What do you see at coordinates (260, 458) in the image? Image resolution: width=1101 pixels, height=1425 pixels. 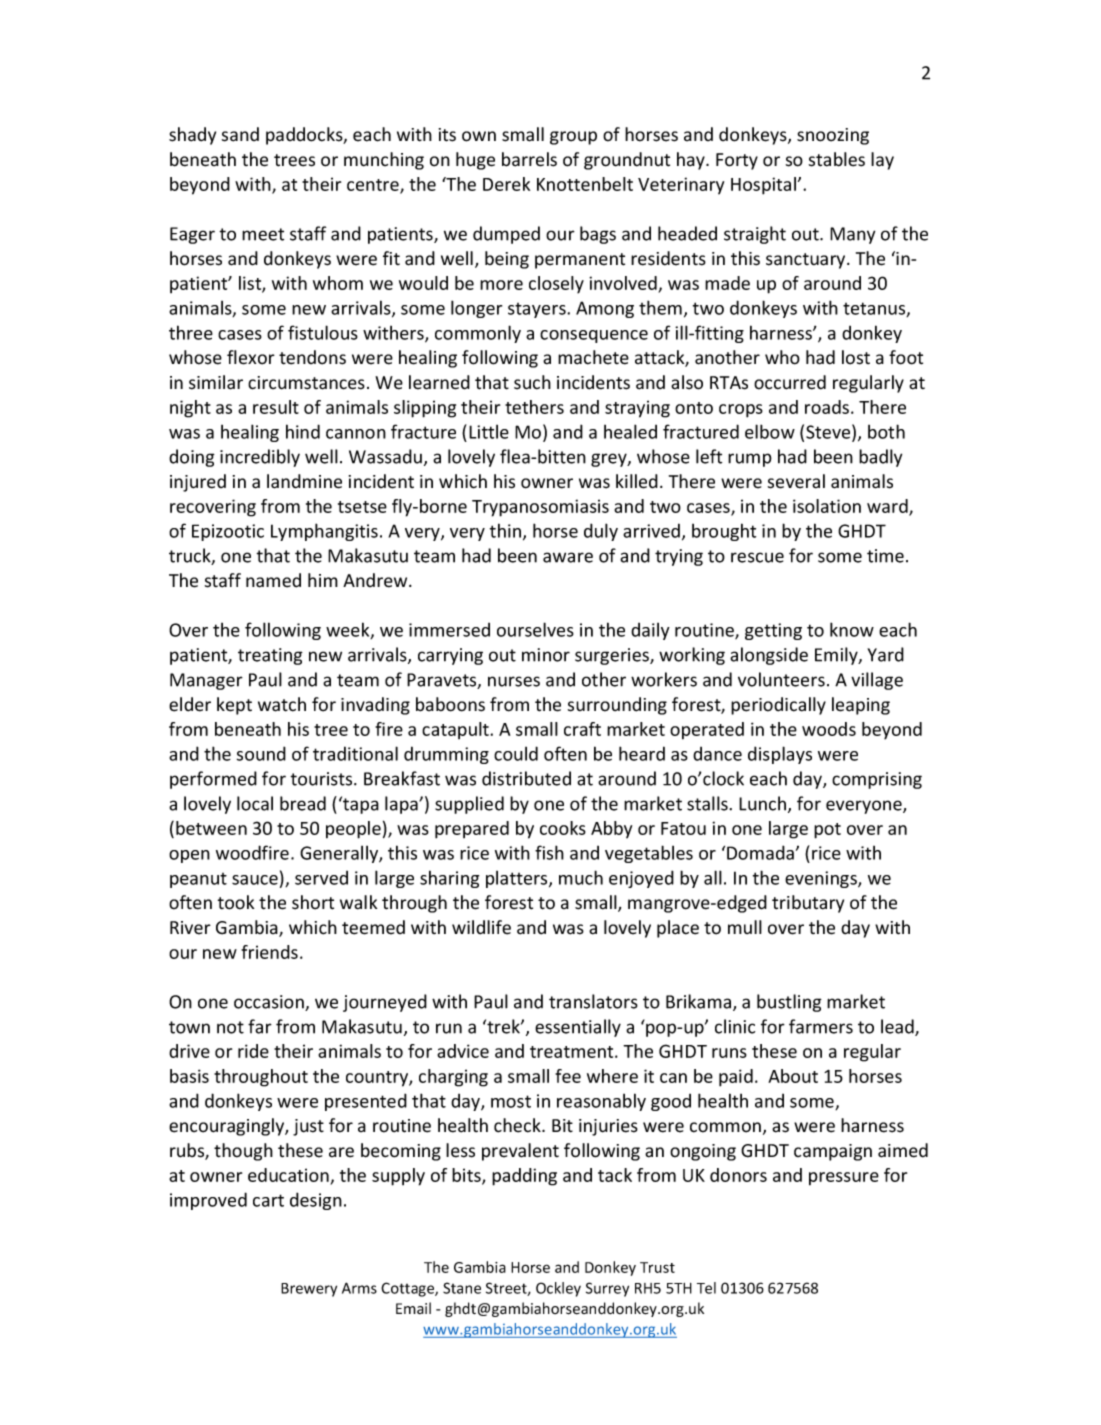 I see `incredibly` at bounding box center [260, 458].
